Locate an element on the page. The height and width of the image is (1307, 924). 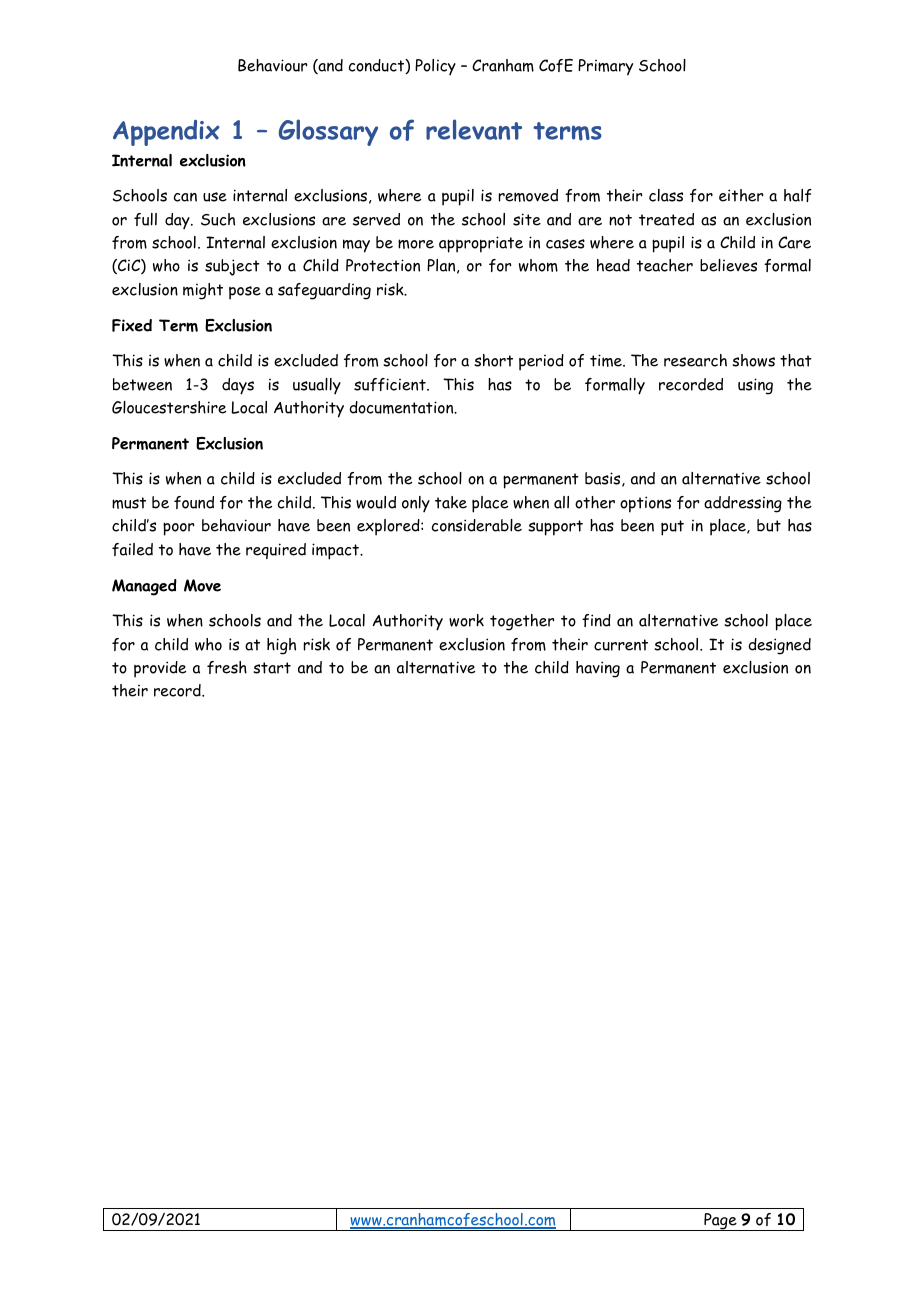
find is located at coordinates (596, 620).
